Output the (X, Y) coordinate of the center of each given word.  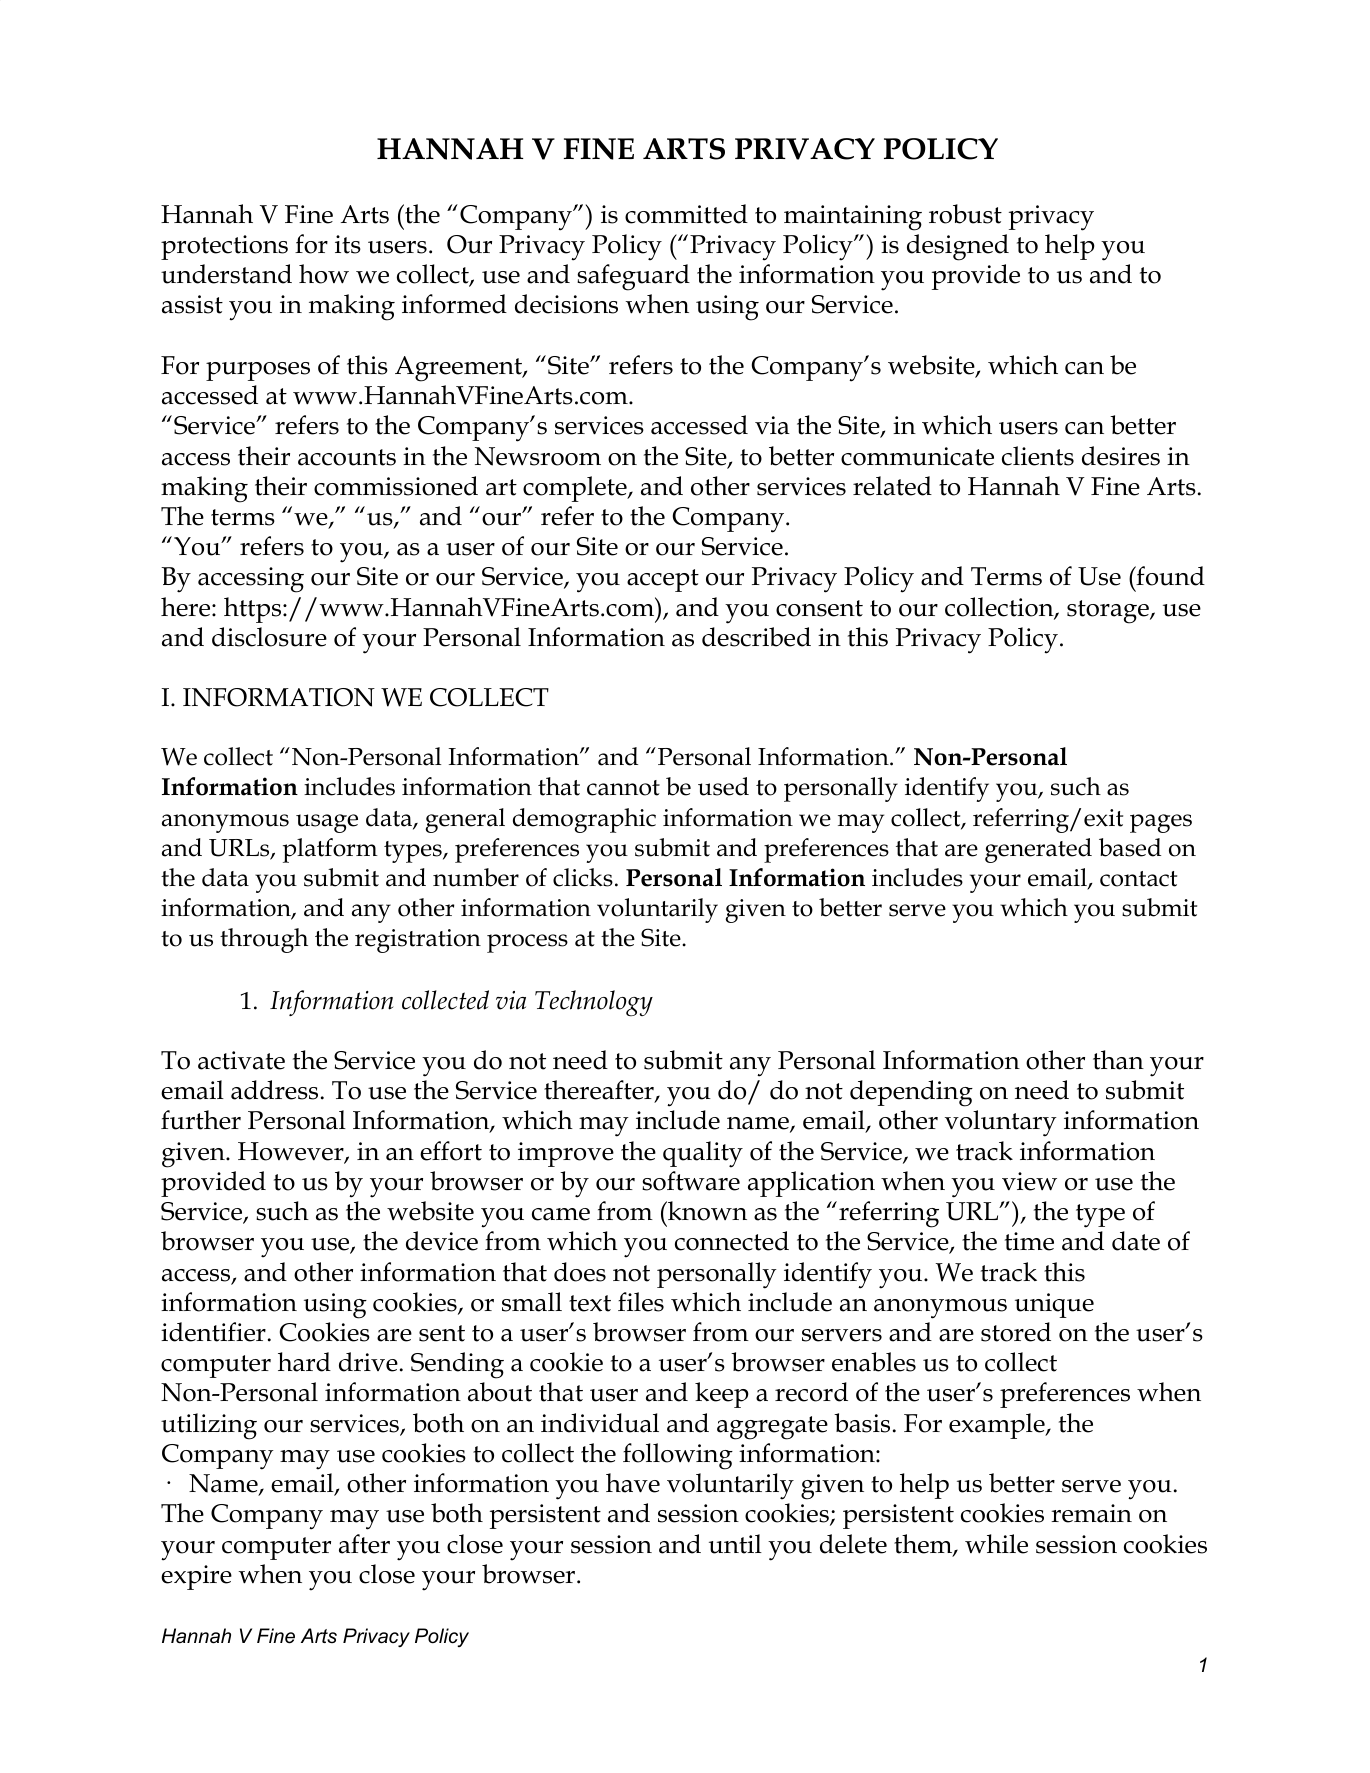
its (348, 244)
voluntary (1001, 1123)
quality (703, 1154)
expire (196, 1577)
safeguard (633, 277)
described (756, 637)
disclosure (269, 637)
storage (1109, 612)
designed (958, 247)
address (274, 1090)
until (735, 1544)
